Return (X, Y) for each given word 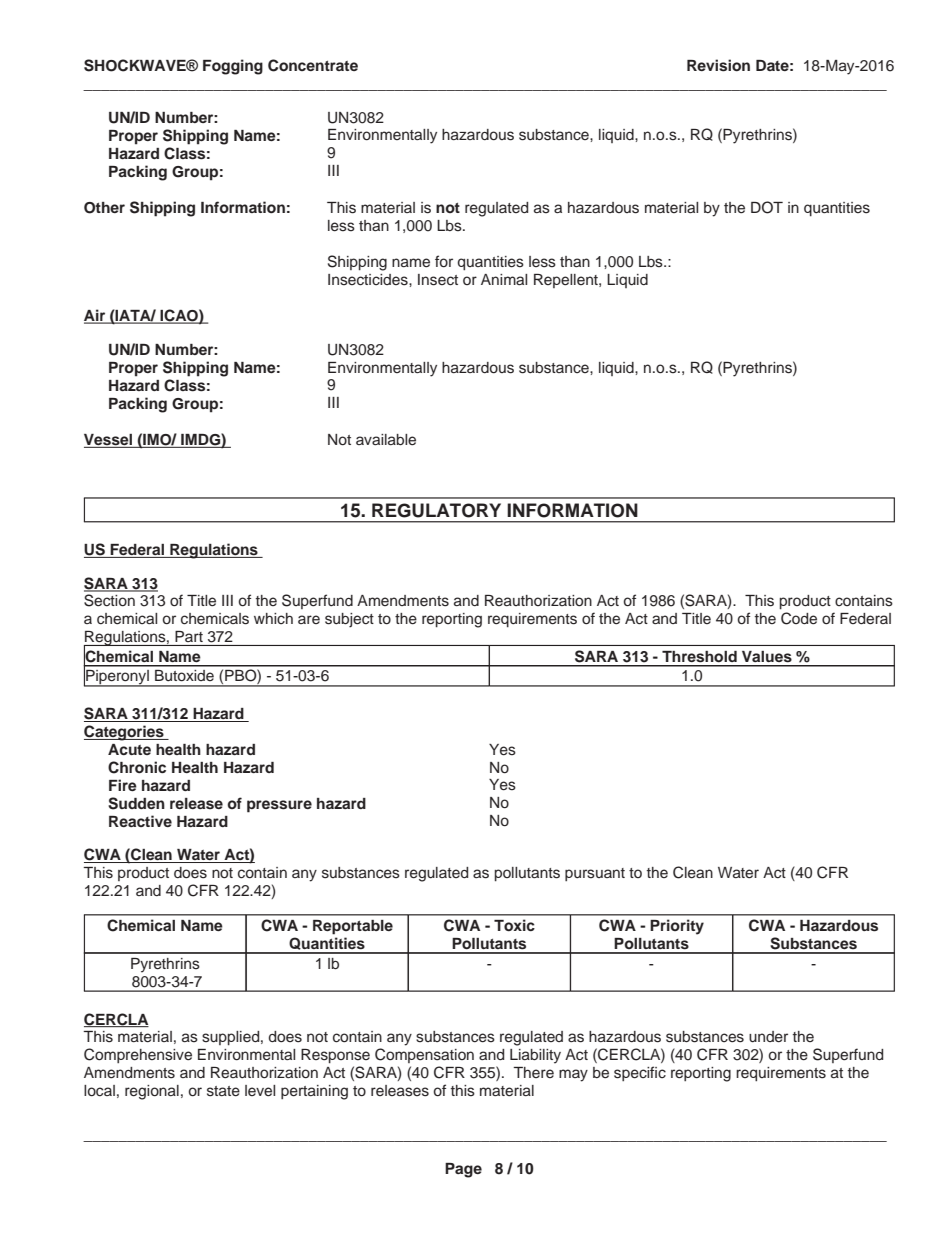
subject (349, 620)
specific (640, 1073)
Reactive (140, 821)
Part (189, 636)
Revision (718, 65)
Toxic (514, 925)
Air (96, 316)
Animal (504, 279)
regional (152, 1092)
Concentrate (313, 65)
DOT (767, 207)
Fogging (233, 67)
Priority (677, 927)
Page (463, 1170)
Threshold (699, 656)
